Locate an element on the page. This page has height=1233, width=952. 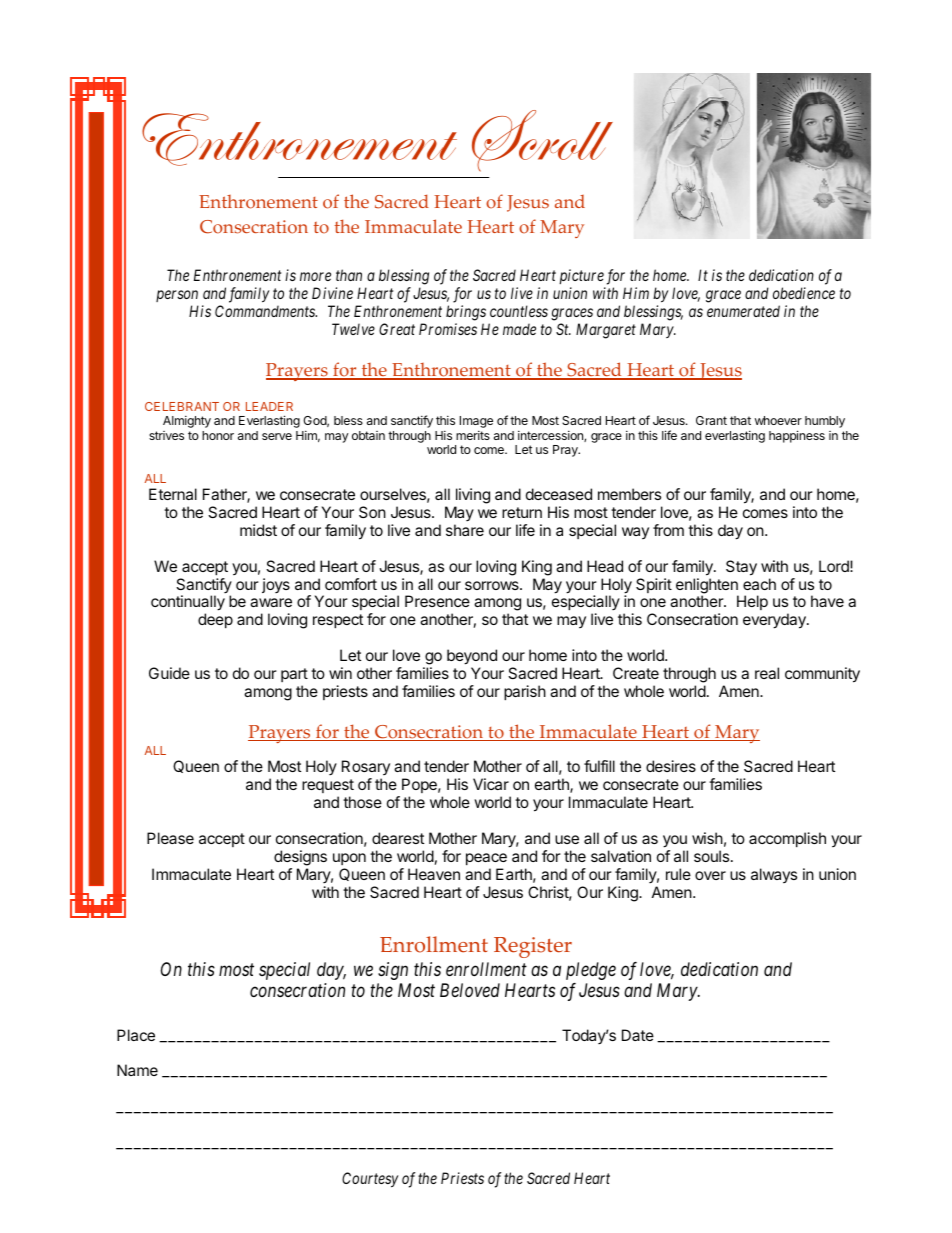
Name is located at coordinates (137, 1070).
